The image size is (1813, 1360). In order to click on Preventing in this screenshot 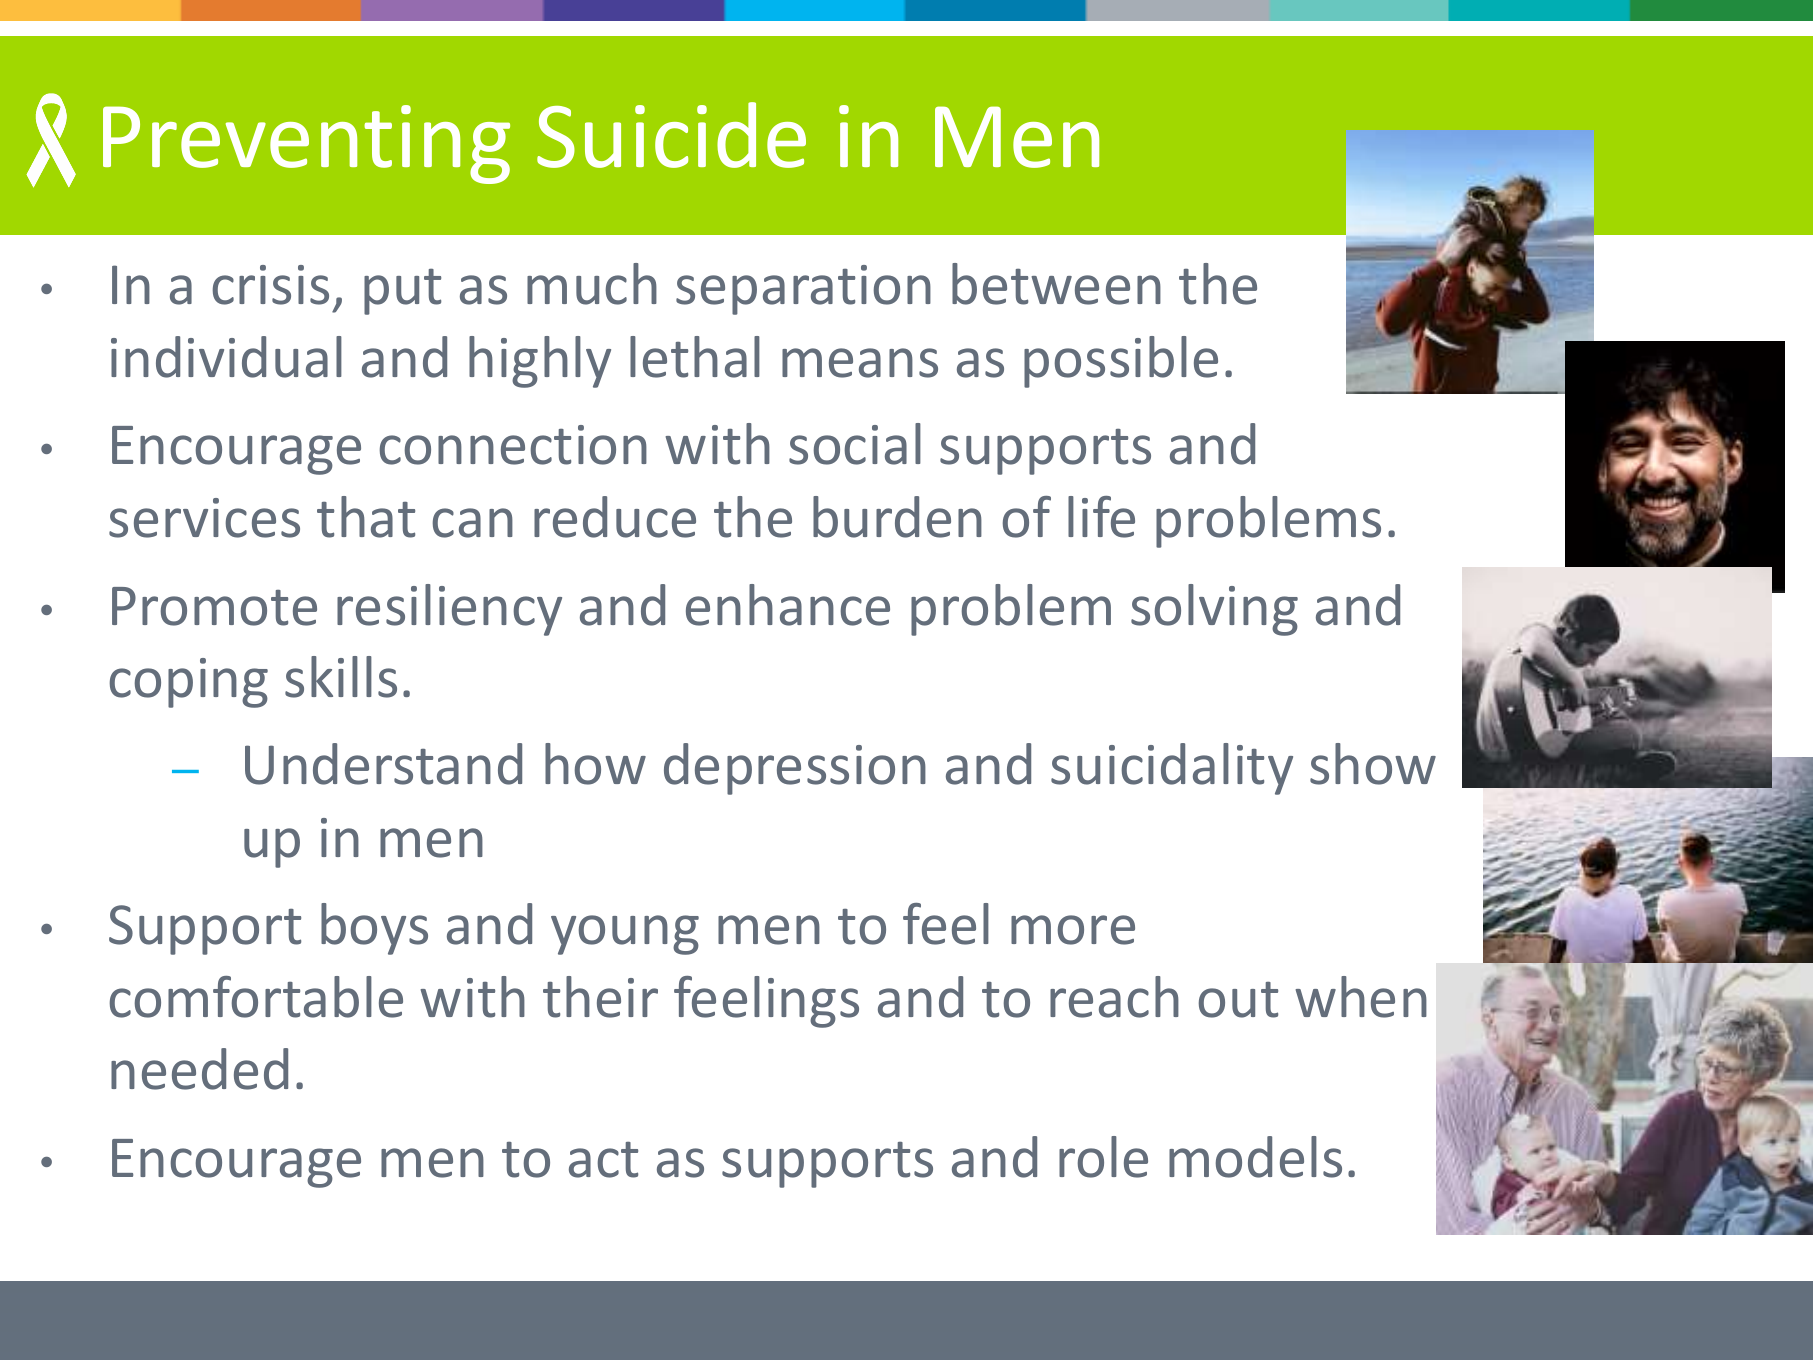, I will do `click(306, 144)`.
